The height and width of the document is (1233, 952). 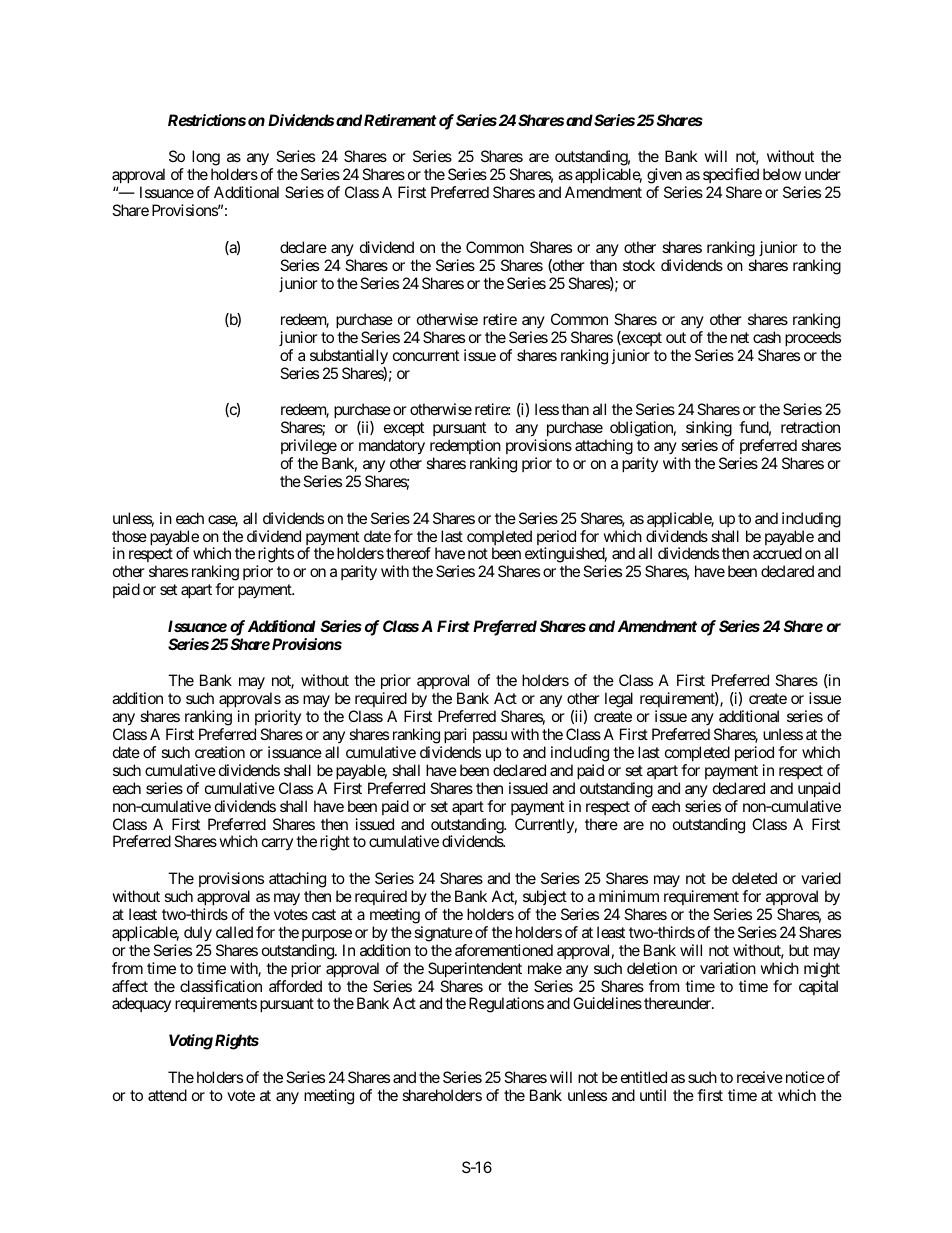 I want to click on given, so click(x=664, y=177).
